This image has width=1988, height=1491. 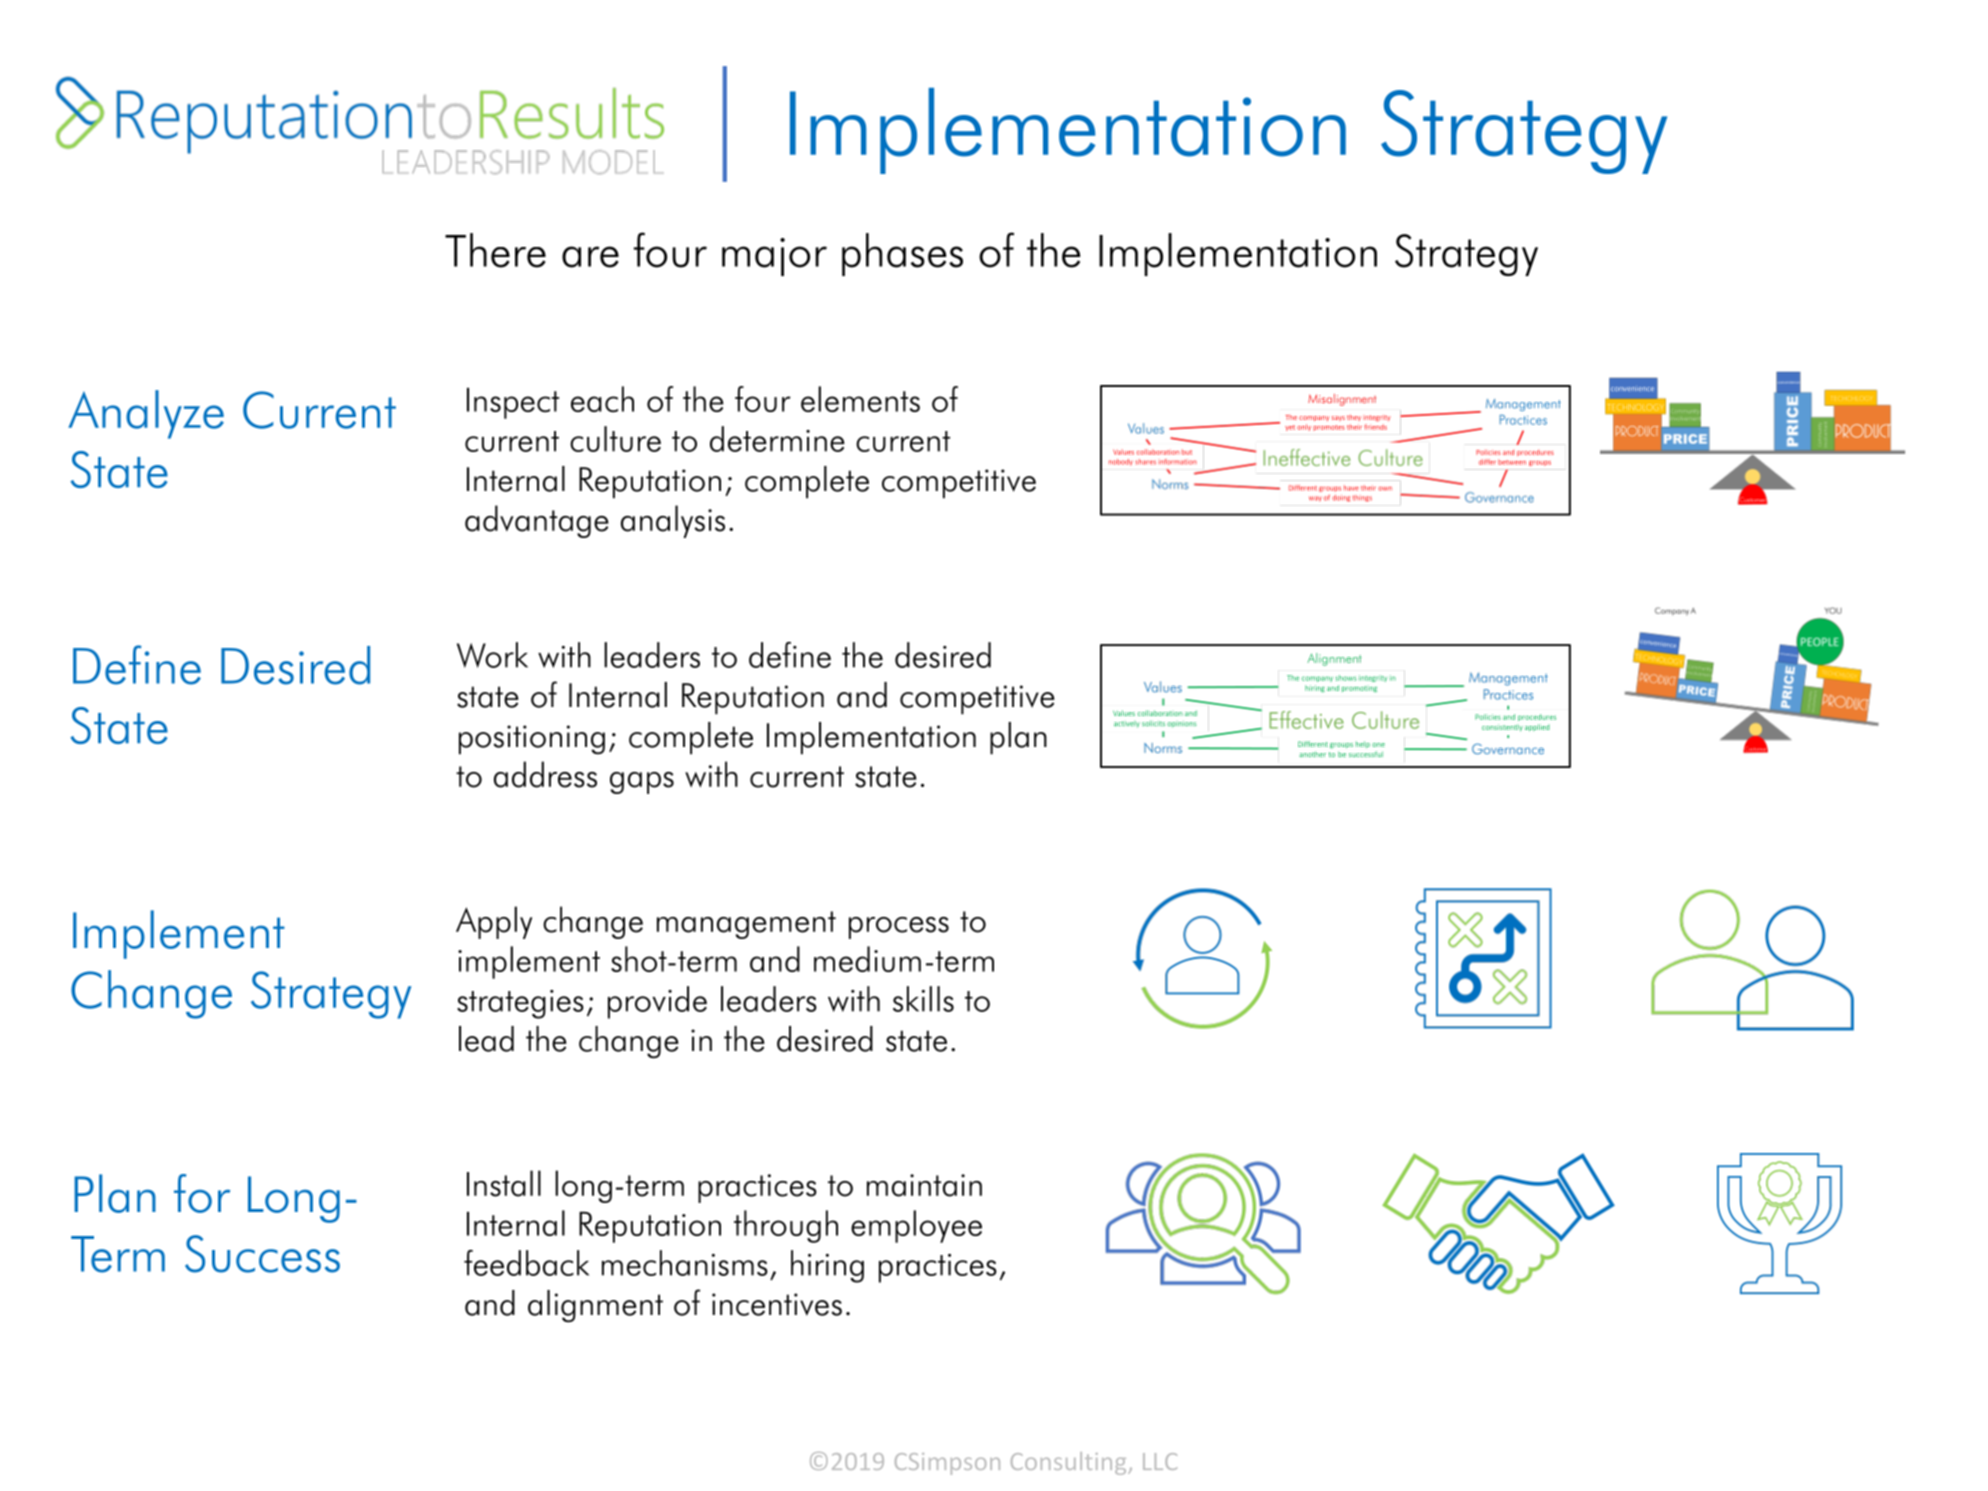 What do you see at coordinates (492, 655) in the image?
I see `Work` at bounding box center [492, 655].
